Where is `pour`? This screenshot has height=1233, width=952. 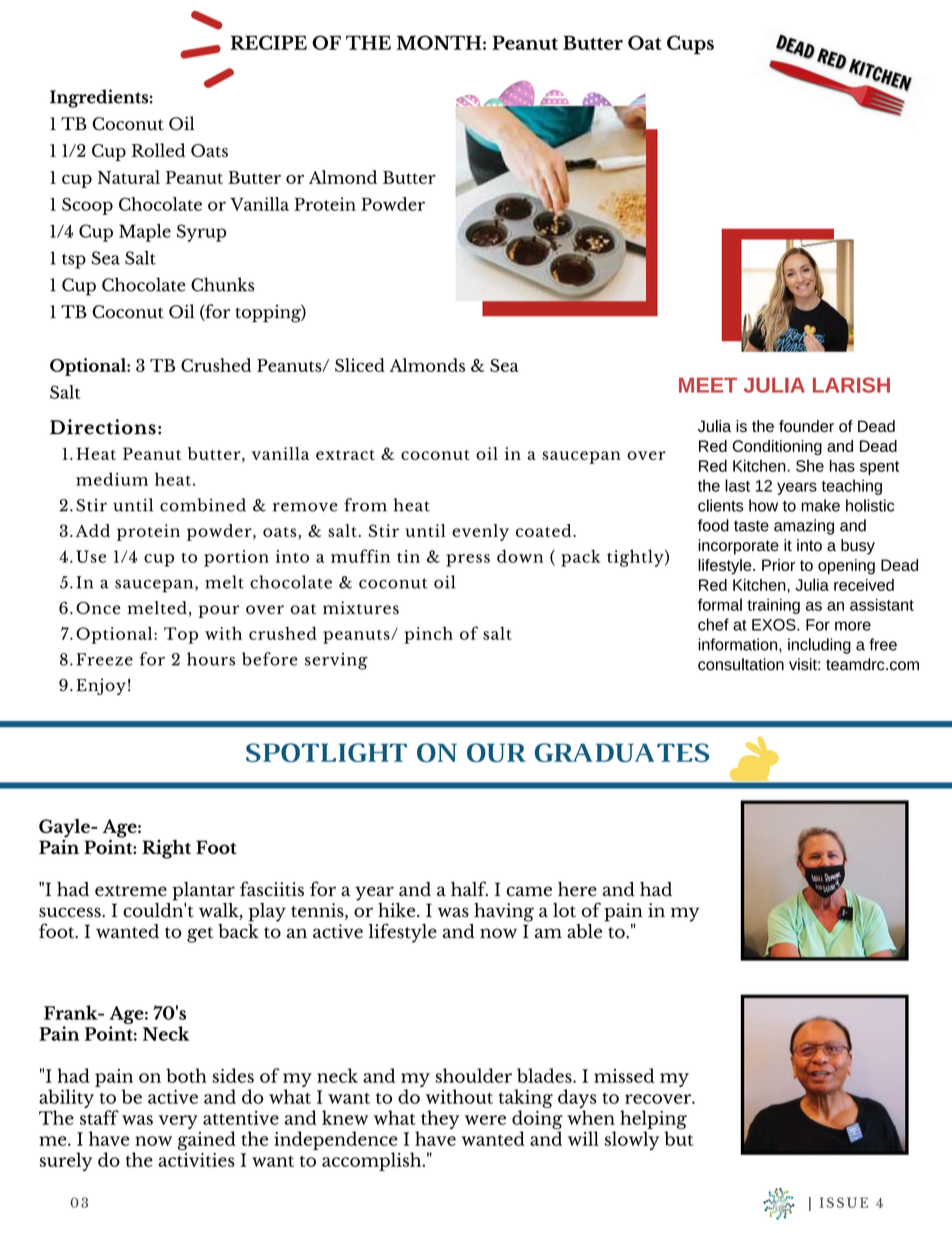
pour is located at coordinates (219, 611).
